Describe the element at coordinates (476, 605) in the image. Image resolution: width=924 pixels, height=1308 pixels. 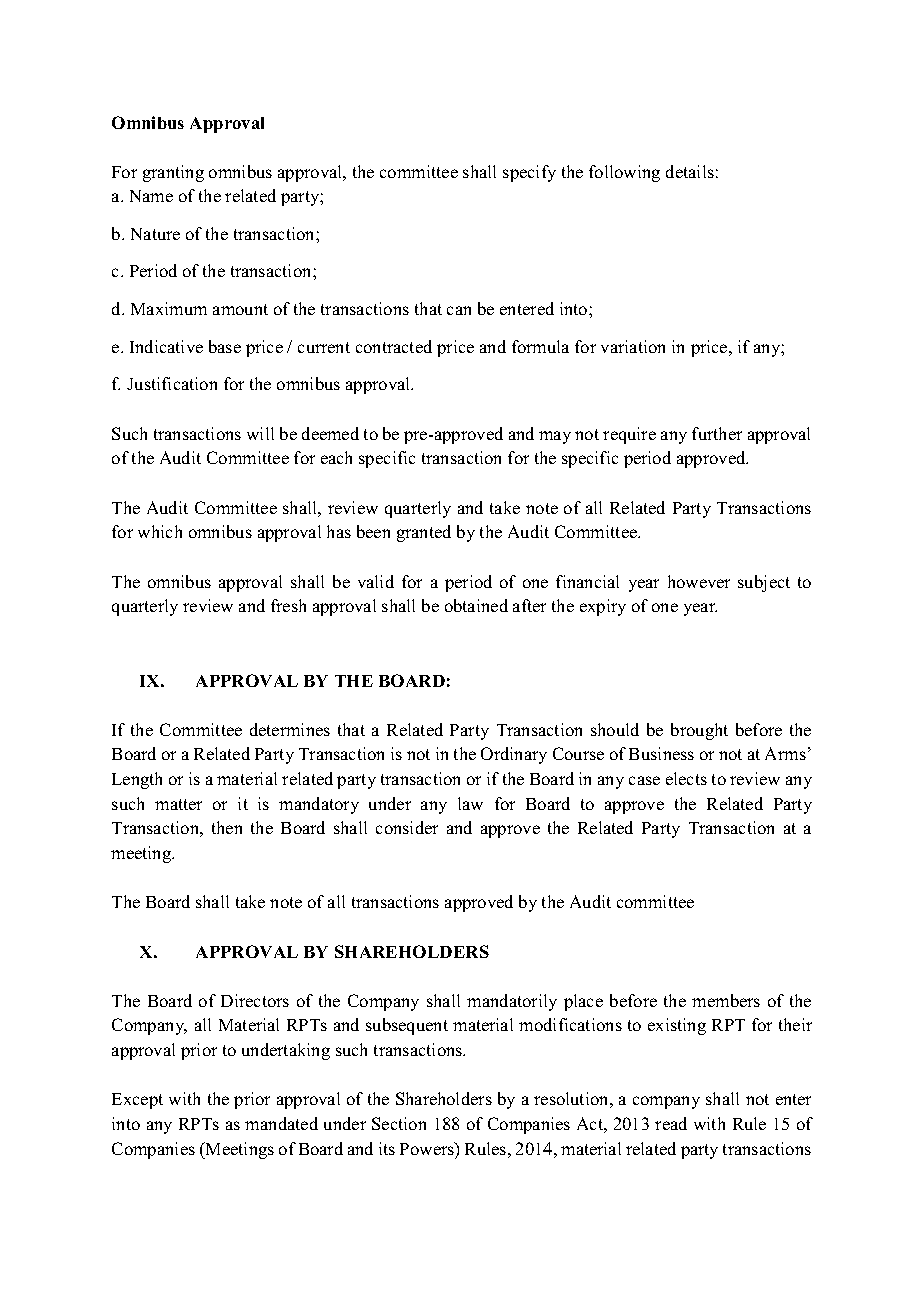
I see `obtained` at that location.
